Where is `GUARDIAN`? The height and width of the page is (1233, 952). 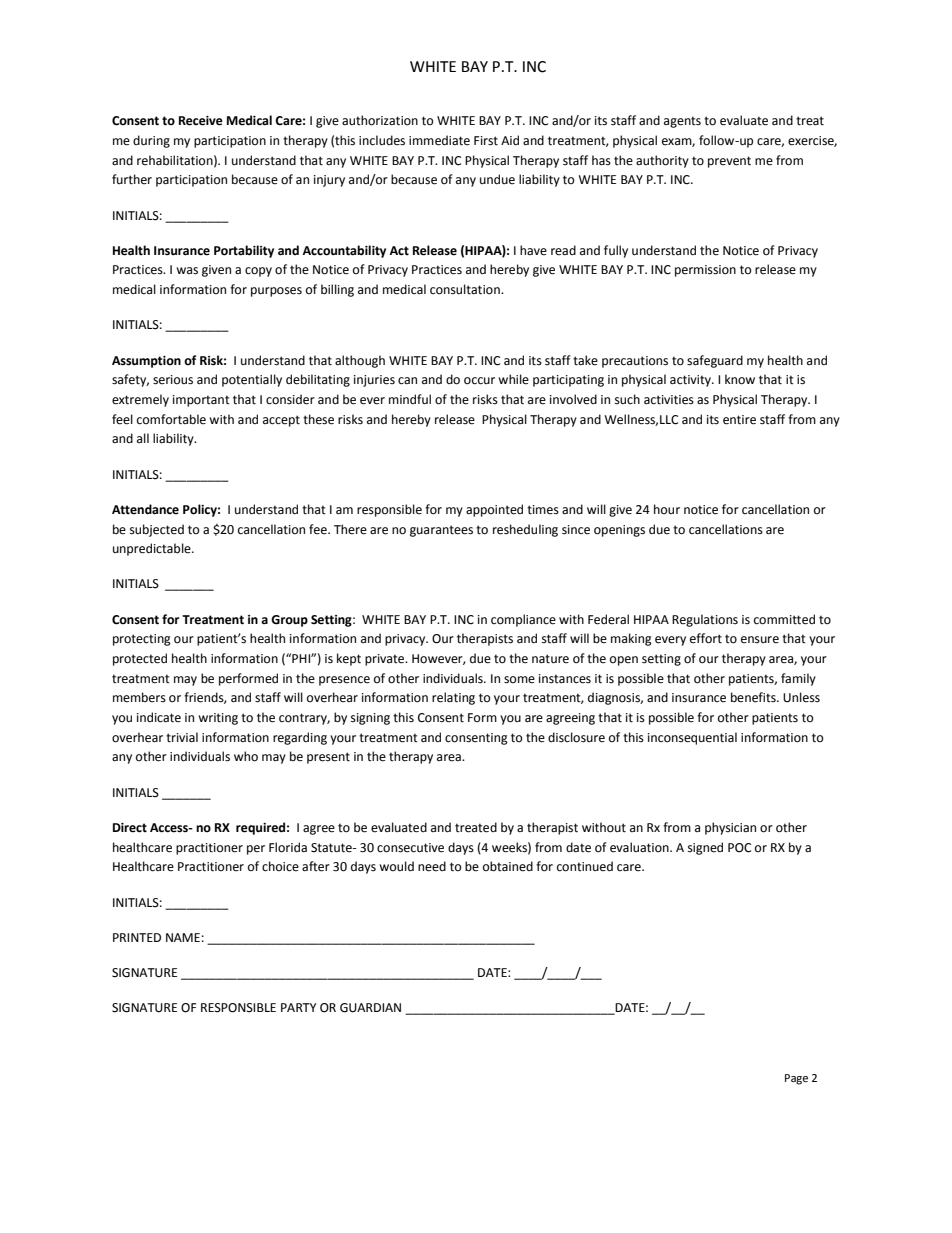 GUARDIAN is located at coordinates (370, 1008).
